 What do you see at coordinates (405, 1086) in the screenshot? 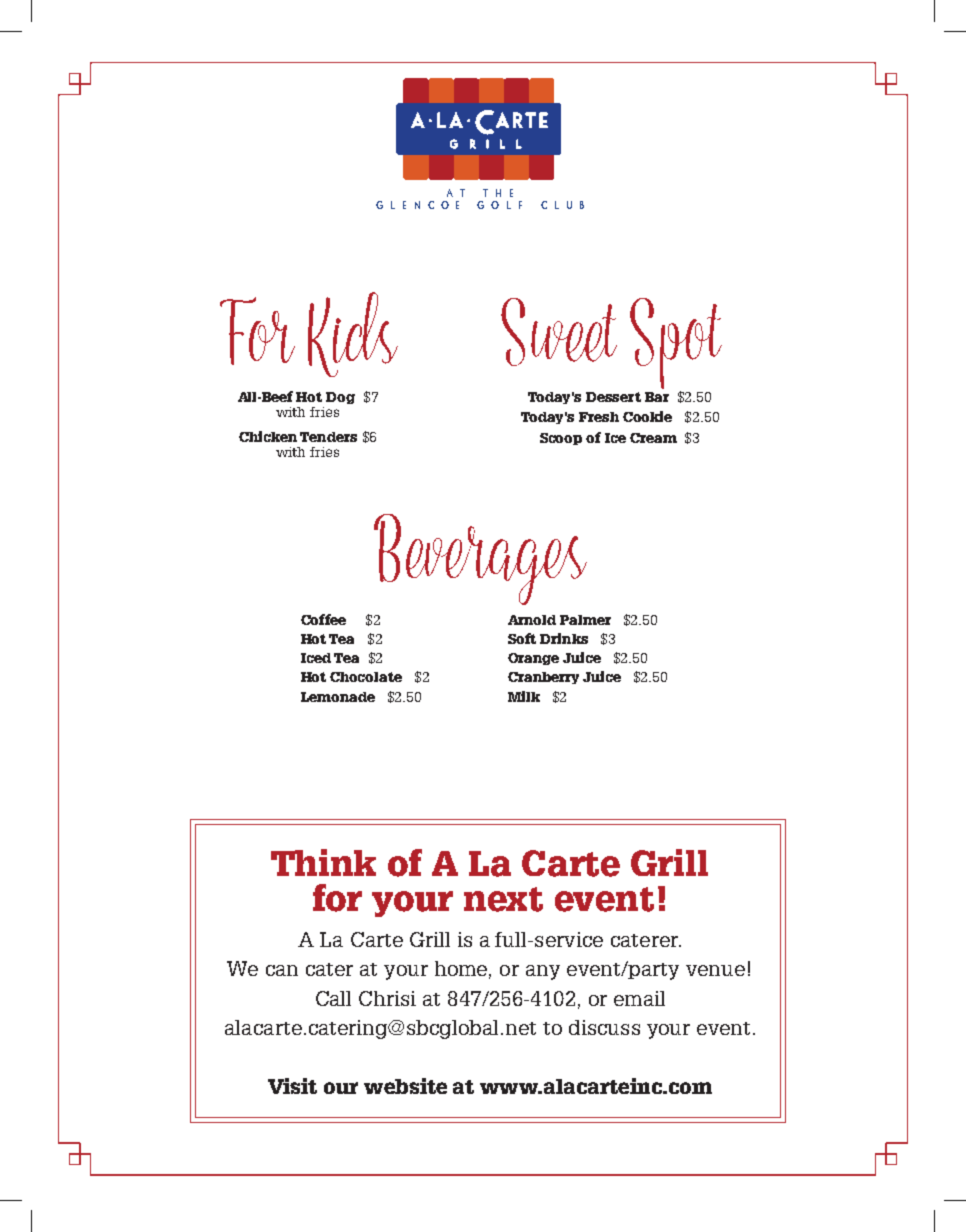
I see `website` at bounding box center [405, 1086].
